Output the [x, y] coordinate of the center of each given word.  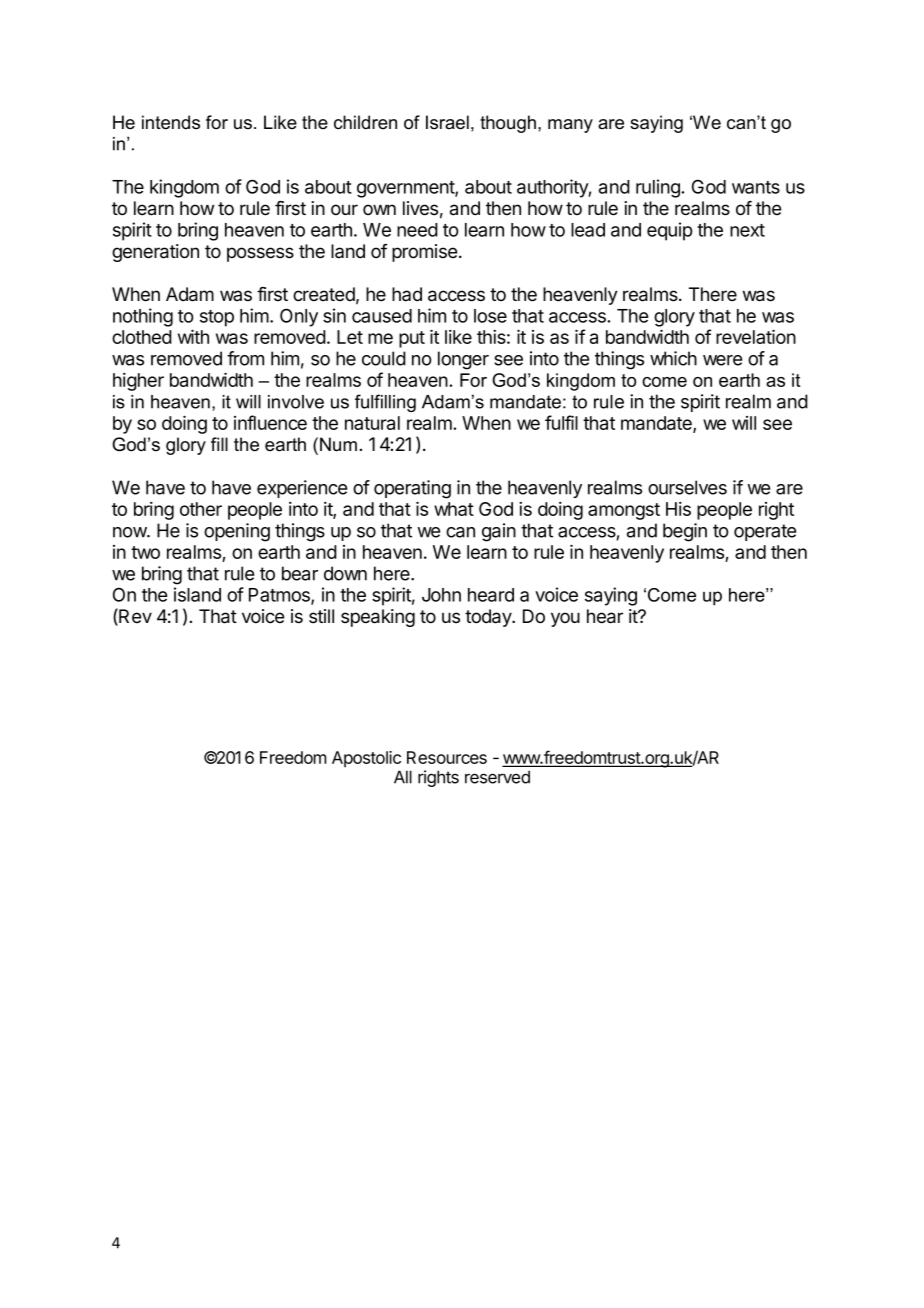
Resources [447, 757]
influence [270, 422]
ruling [659, 188]
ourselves [687, 487]
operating [412, 489]
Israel [447, 122]
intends [171, 122]
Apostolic [366, 759]
